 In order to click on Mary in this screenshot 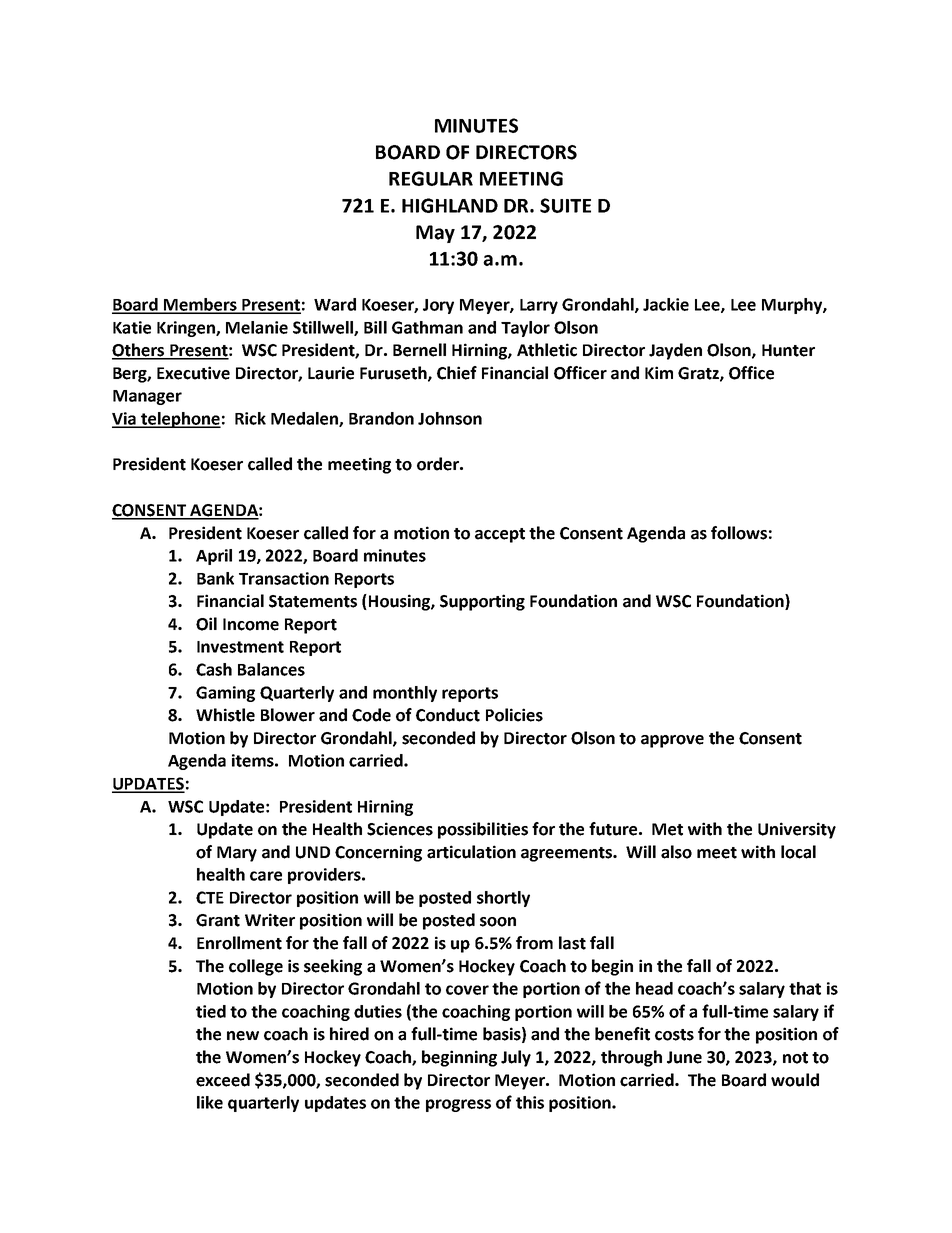, I will do `click(237, 854)`.
